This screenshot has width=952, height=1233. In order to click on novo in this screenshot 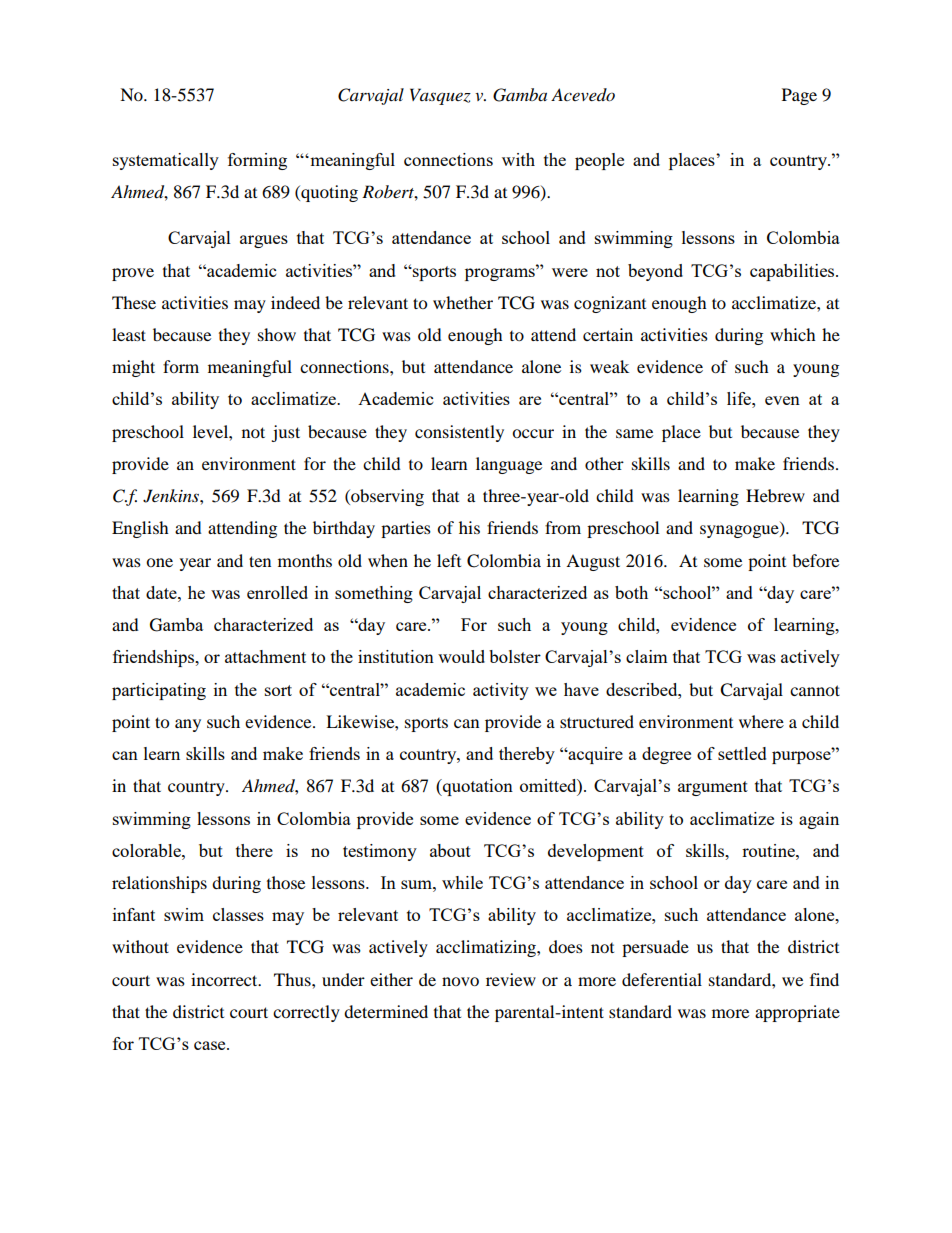, I will do `click(460, 981)`.
